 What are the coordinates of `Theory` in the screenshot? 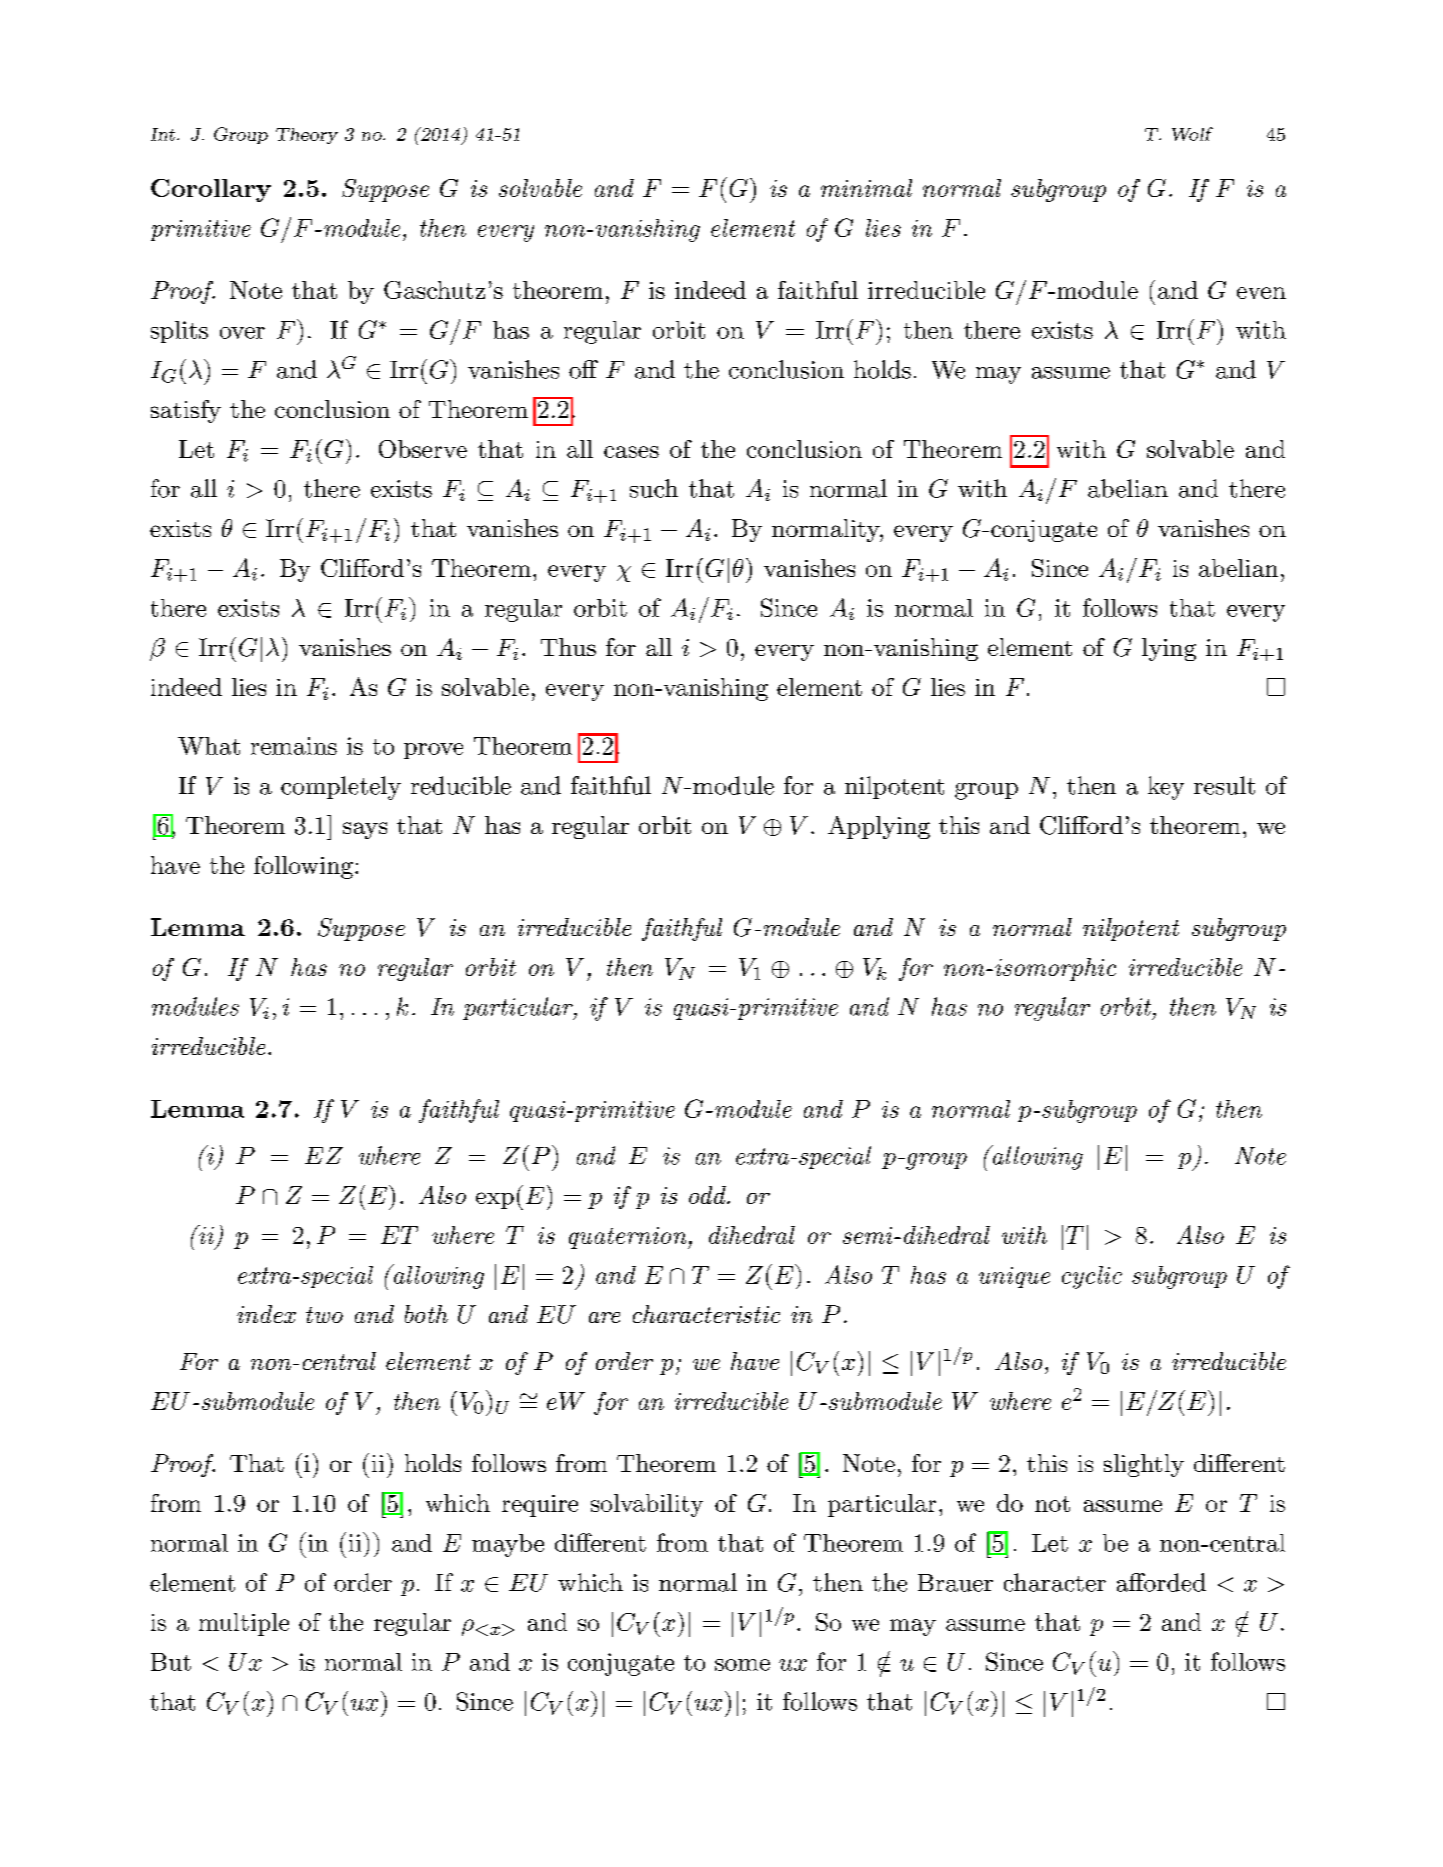 It's located at (307, 136).
